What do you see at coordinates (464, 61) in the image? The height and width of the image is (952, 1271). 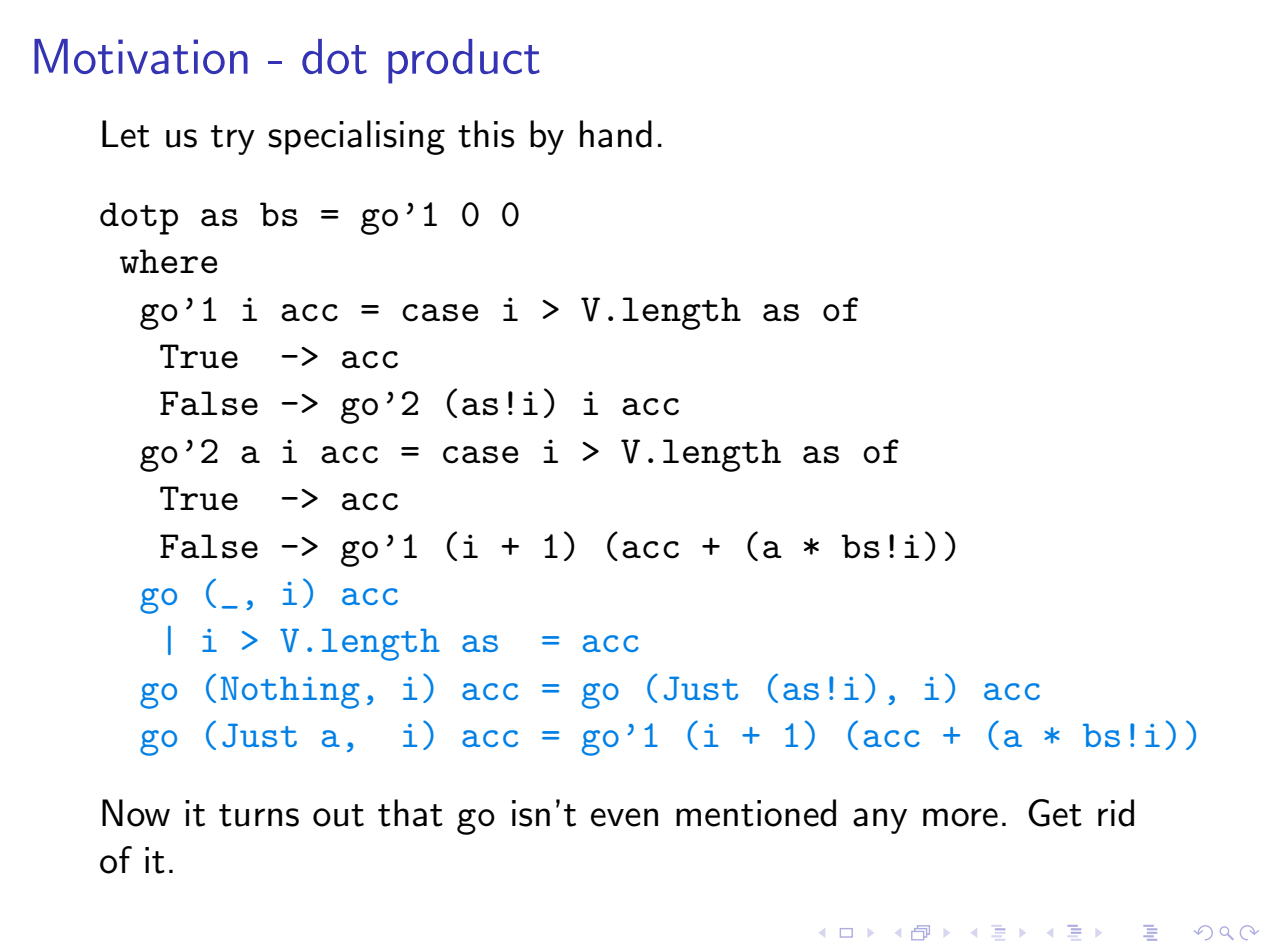 I see `product` at bounding box center [464, 61].
